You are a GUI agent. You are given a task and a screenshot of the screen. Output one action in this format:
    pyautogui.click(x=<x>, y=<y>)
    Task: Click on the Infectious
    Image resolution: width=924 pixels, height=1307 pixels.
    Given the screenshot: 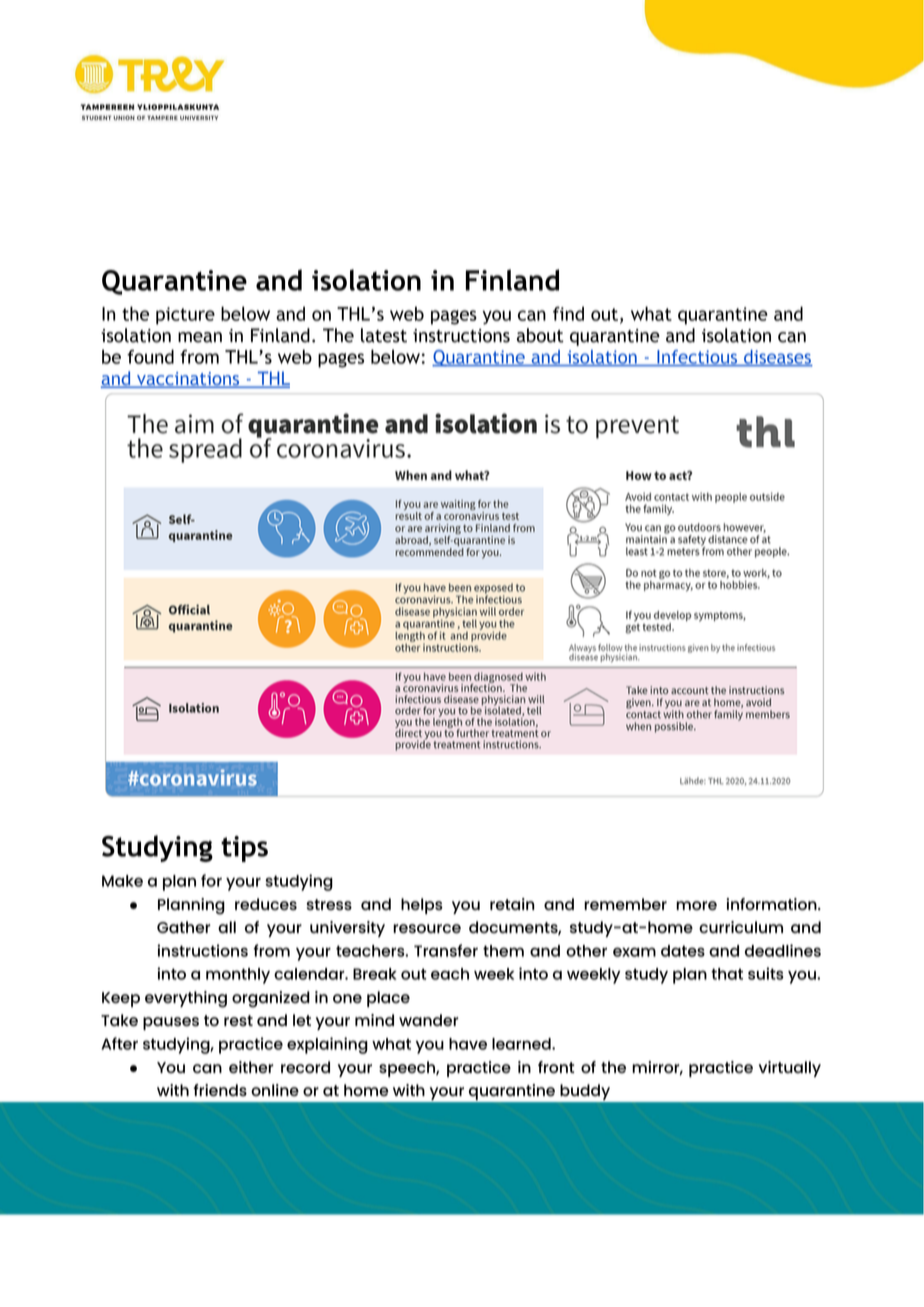 What is the action you would take?
    pyautogui.click(x=697, y=358)
